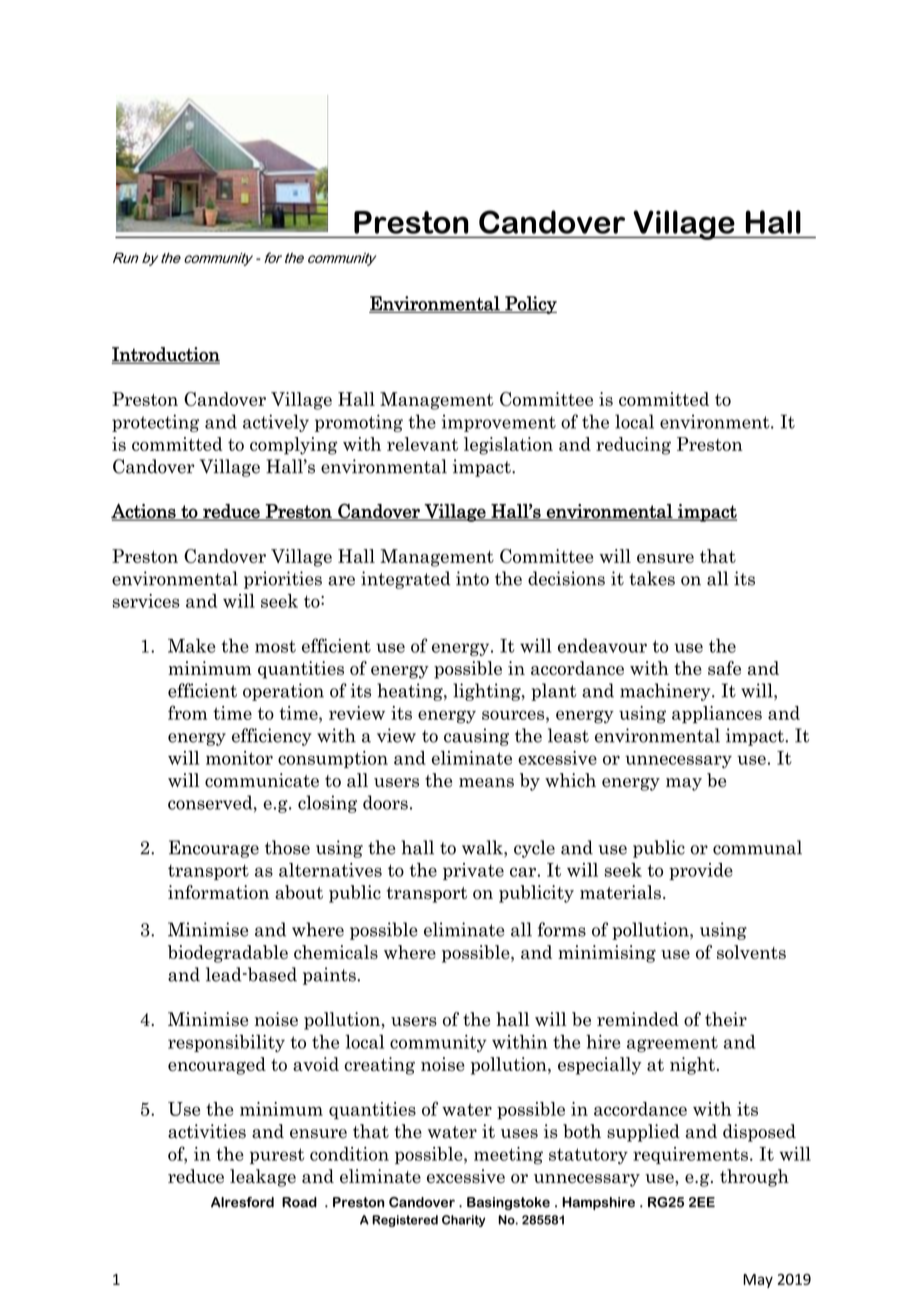 The width and height of the screenshot is (924, 1308). What do you see at coordinates (666, 692) in the screenshot?
I see `machinery` at bounding box center [666, 692].
